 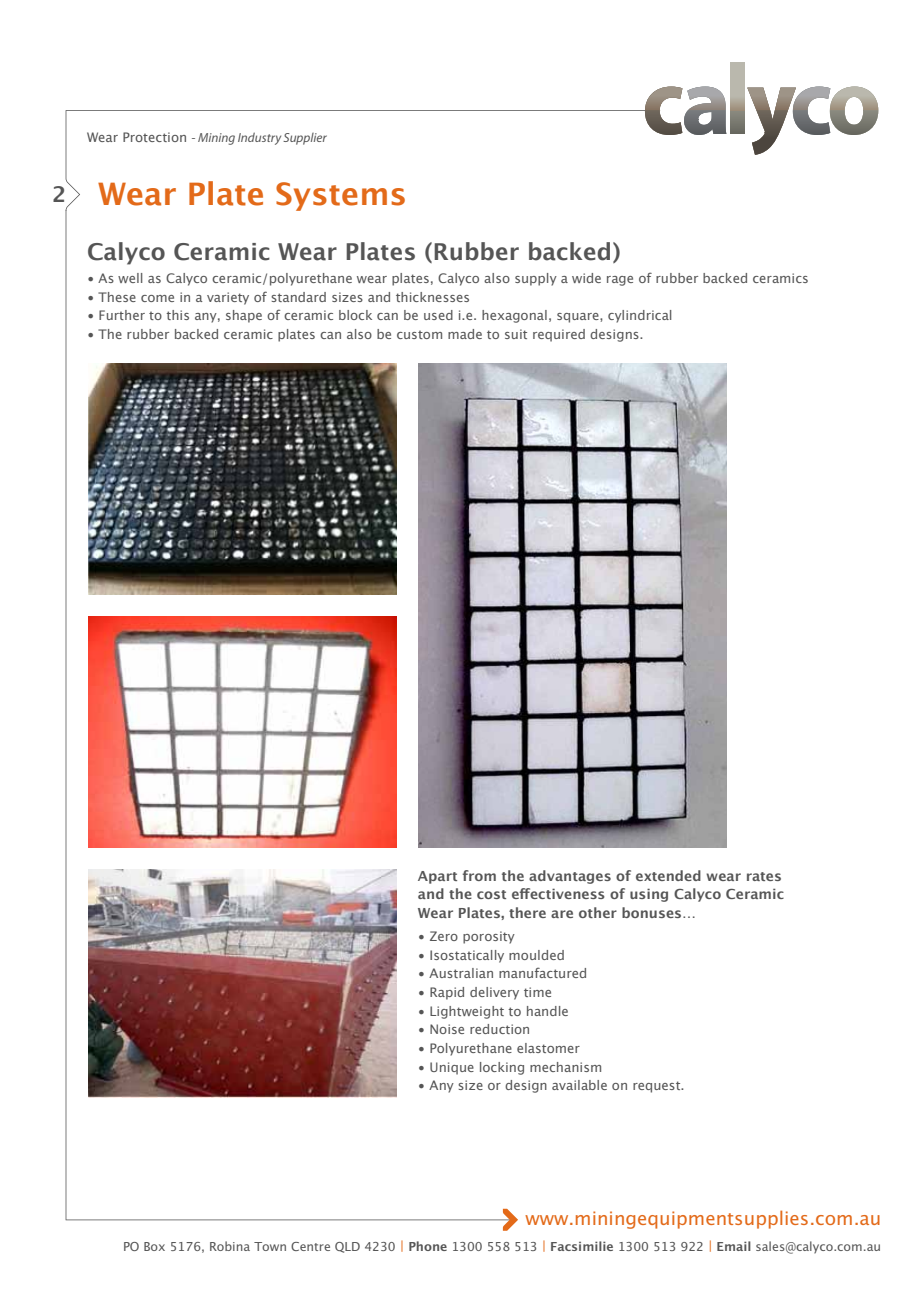 I want to click on cylindrical, so click(x=640, y=316).
